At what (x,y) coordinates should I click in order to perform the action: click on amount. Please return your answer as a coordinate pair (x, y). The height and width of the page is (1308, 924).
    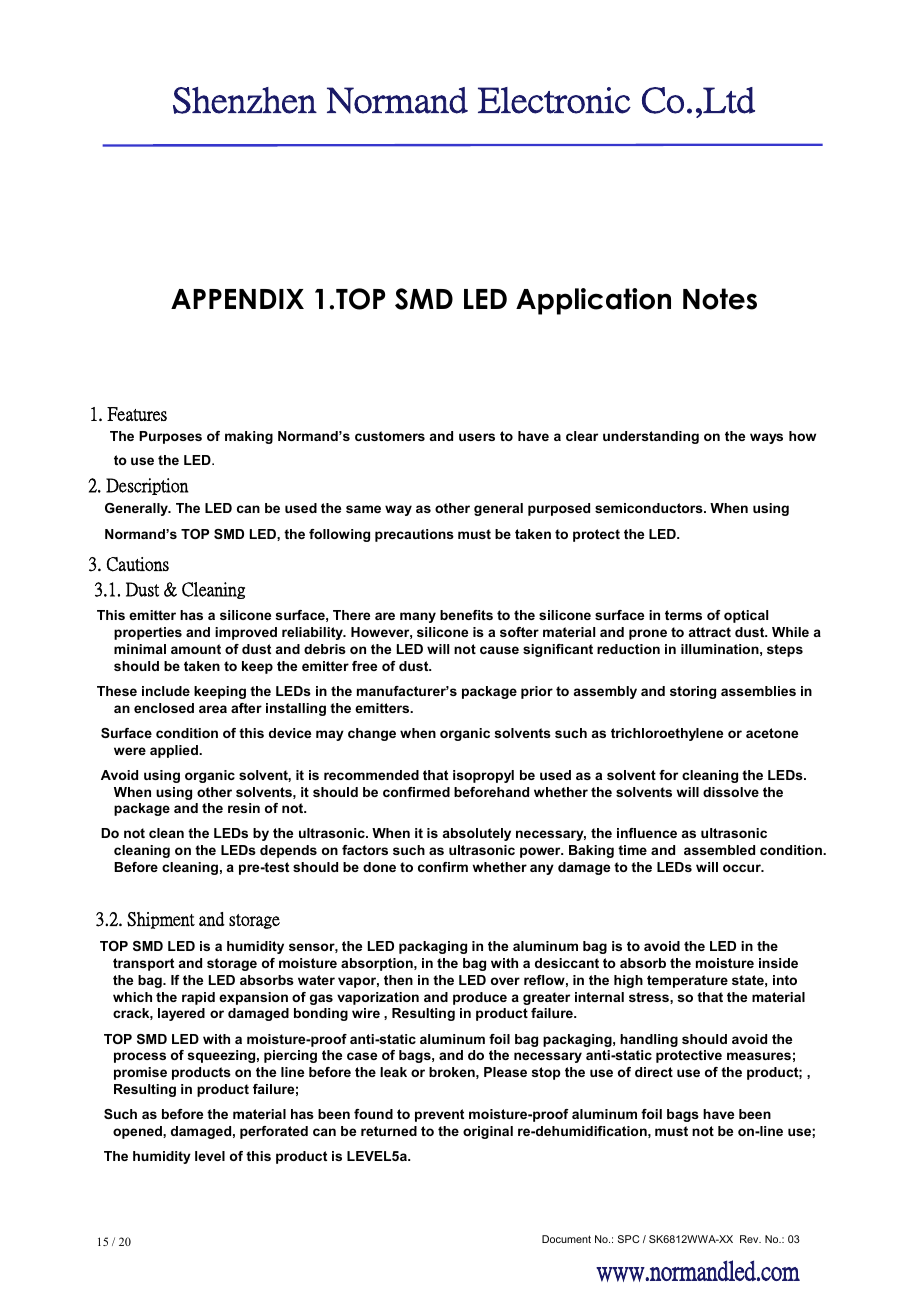
    Looking at the image, I should click on (196, 649).
